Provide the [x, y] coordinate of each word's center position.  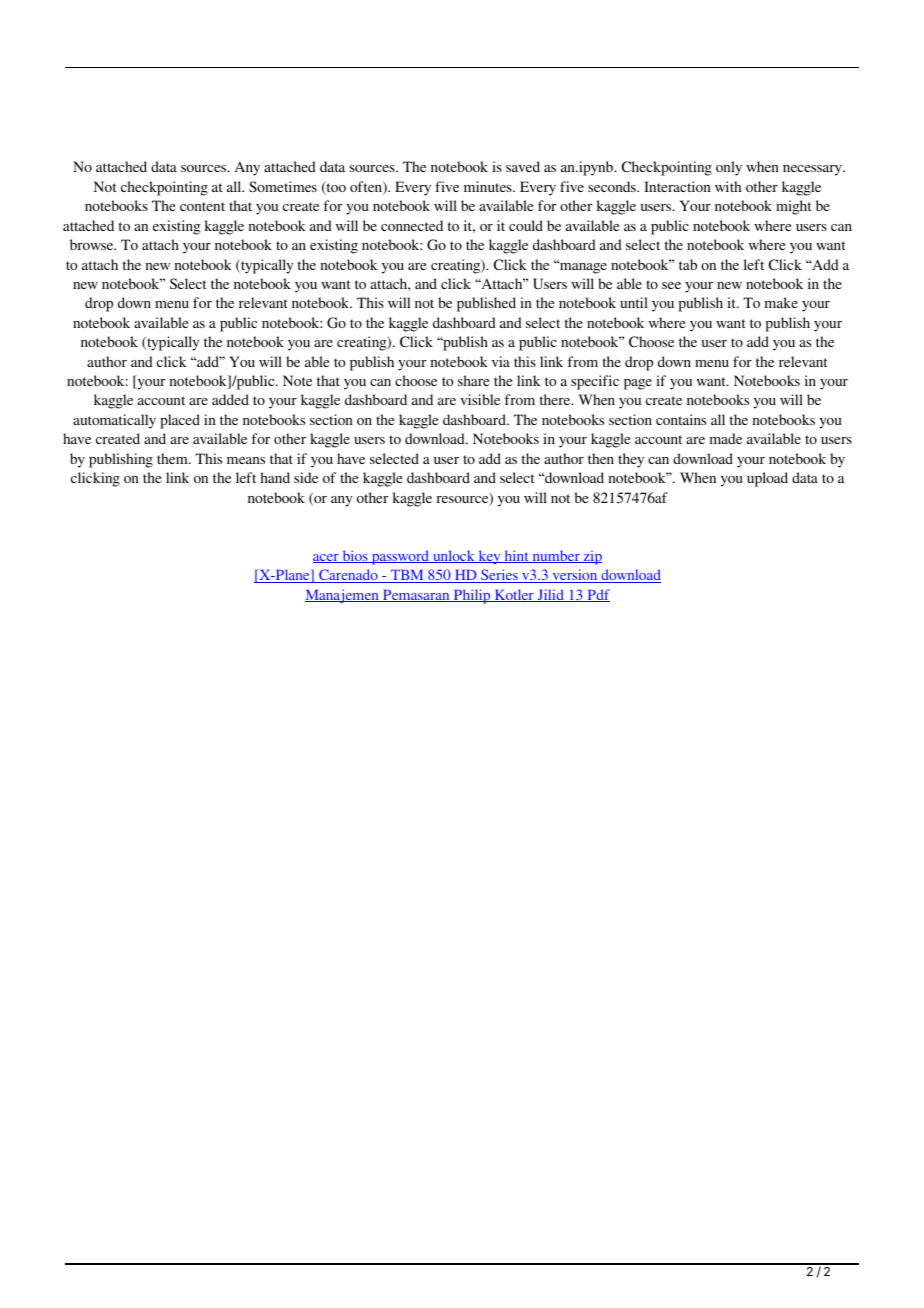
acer [327, 558]
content [202, 206]
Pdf [597, 595]
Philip [472, 596]
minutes [489, 186]
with [728, 186]
